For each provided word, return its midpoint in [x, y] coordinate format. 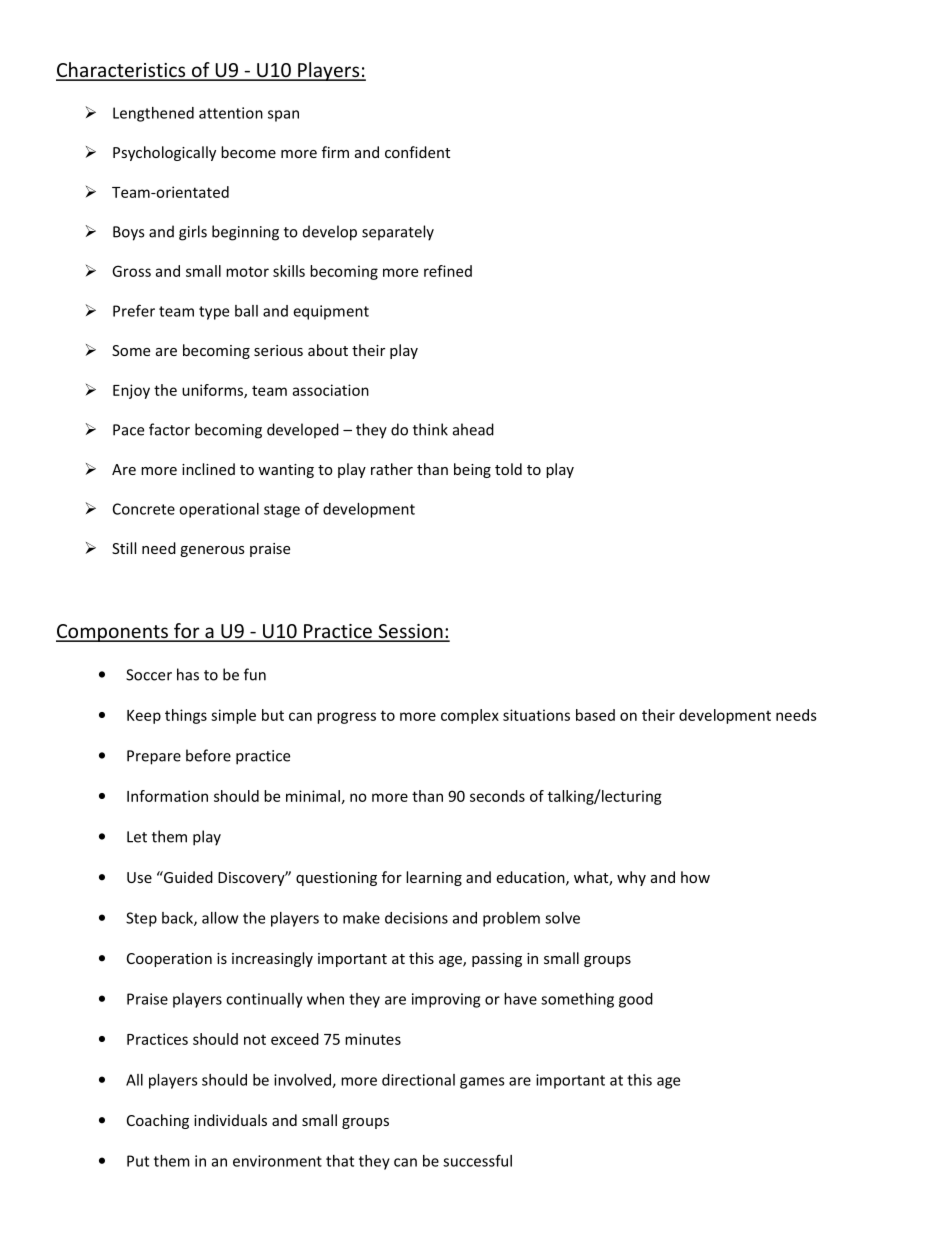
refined [448, 271]
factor [169, 429]
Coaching [158, 1121]
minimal [313, 796]
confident [417, 152]
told [508, 469]
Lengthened [153, 114]
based [595, 715]
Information [167, 796]
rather [392, 469]
